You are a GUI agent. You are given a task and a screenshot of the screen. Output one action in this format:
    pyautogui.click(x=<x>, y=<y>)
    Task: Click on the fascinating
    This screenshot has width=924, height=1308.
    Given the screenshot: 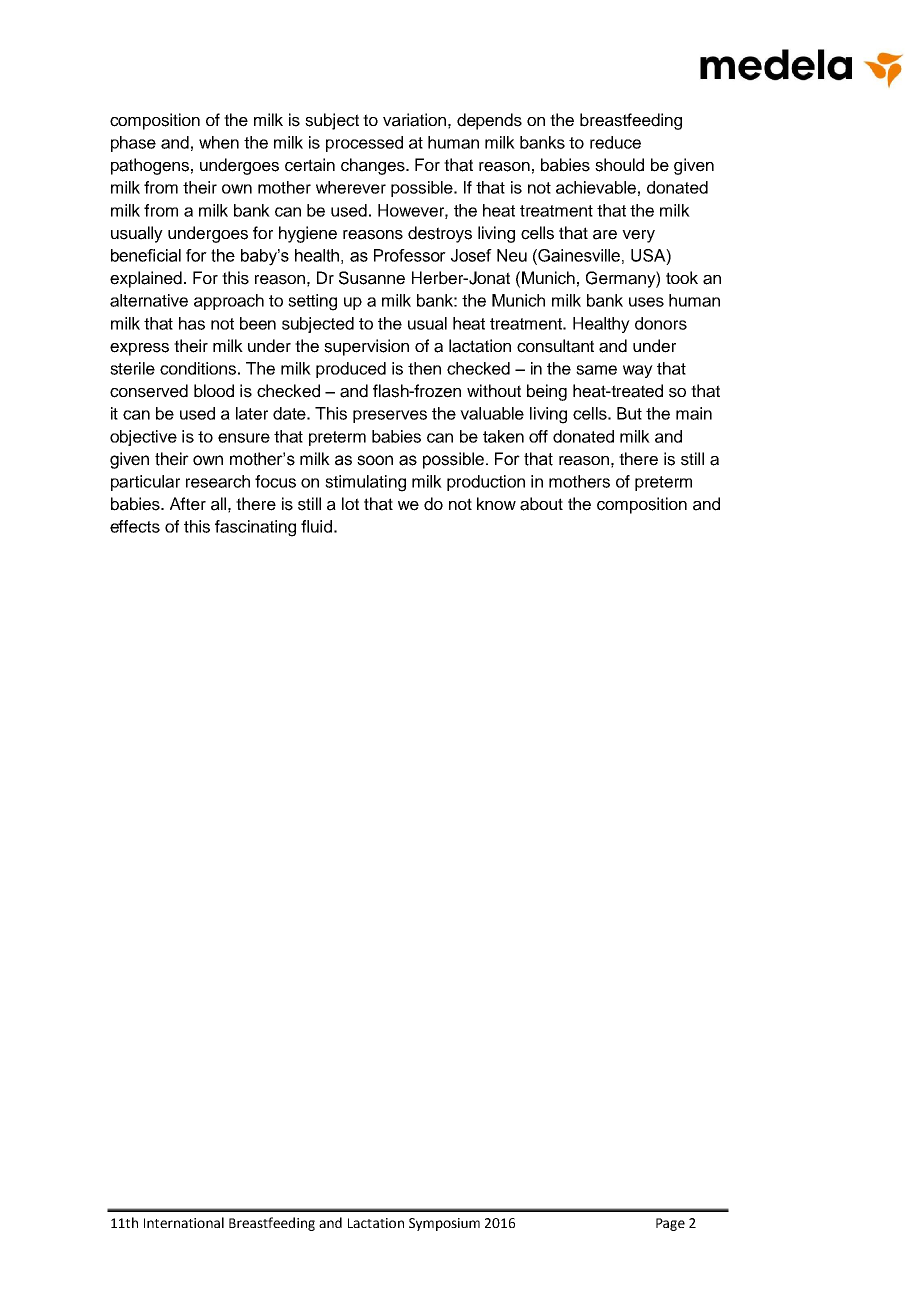 What is the action you would take?
    pyautogui.click(x=255, y=528)
